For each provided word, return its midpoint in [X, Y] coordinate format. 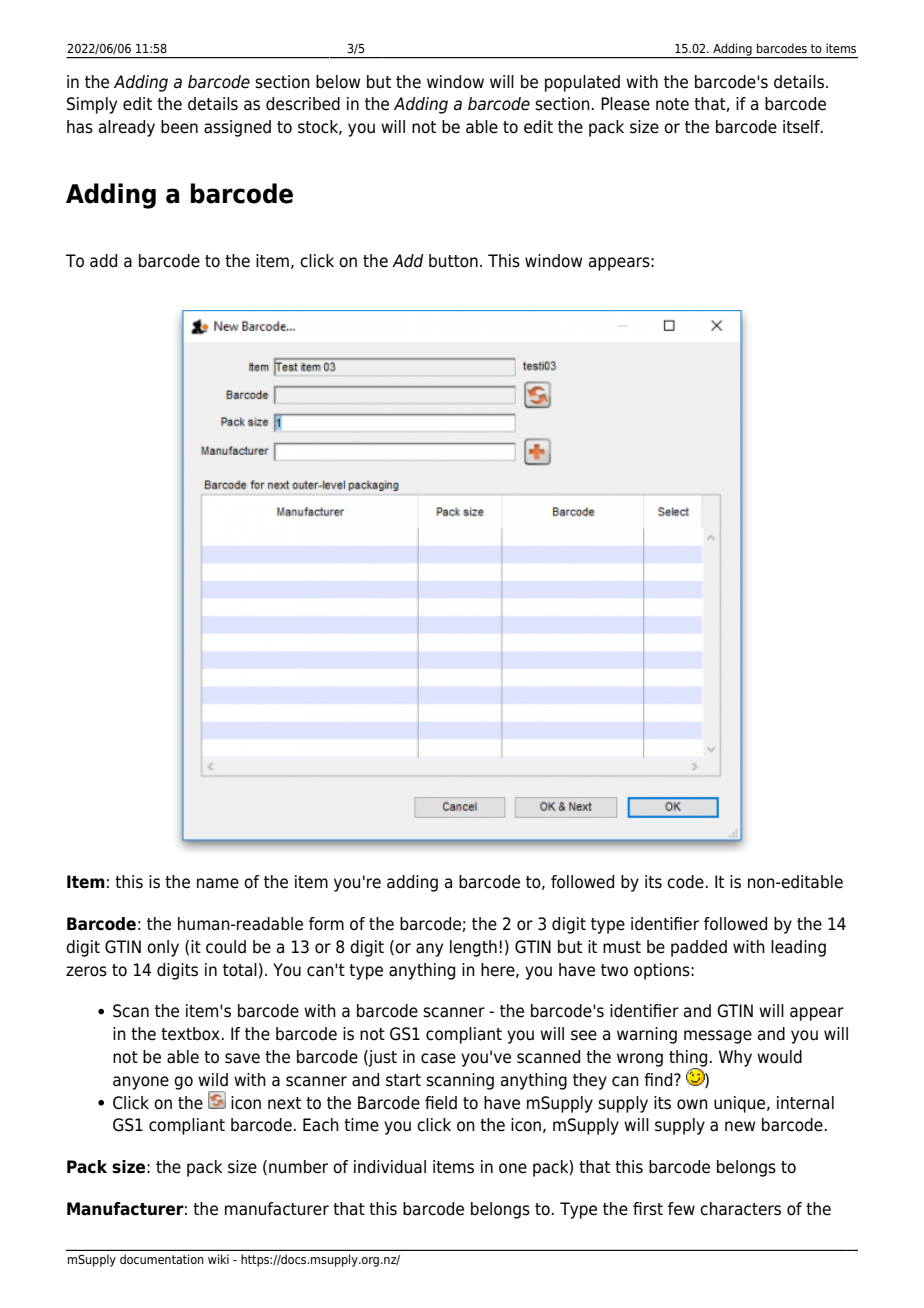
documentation [162, 1259]
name [218, 883]
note [672, 104]
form [326, 924]
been [179, 127]
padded [699, 948]
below [338, 82]
